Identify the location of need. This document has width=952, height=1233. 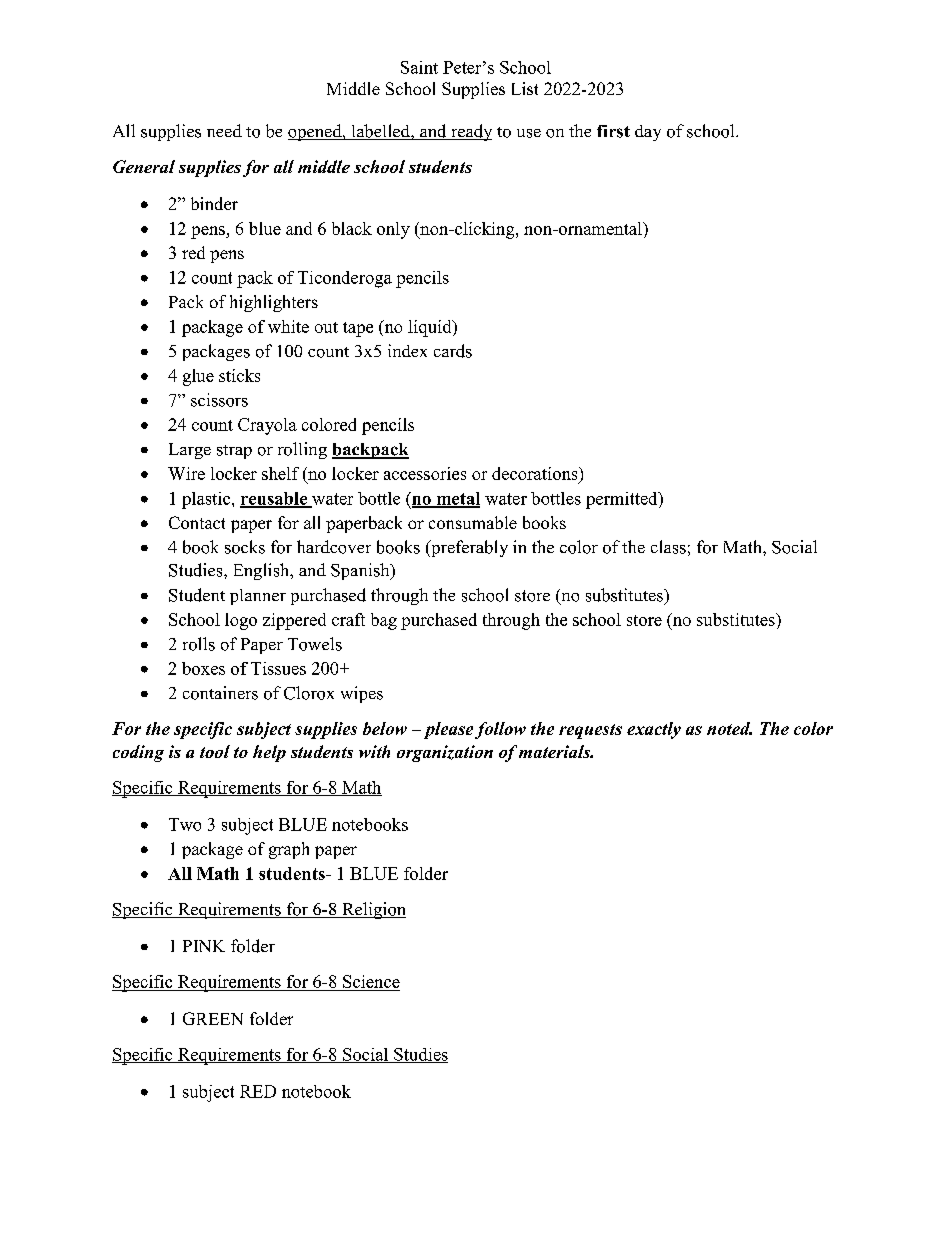
(224, 130).
